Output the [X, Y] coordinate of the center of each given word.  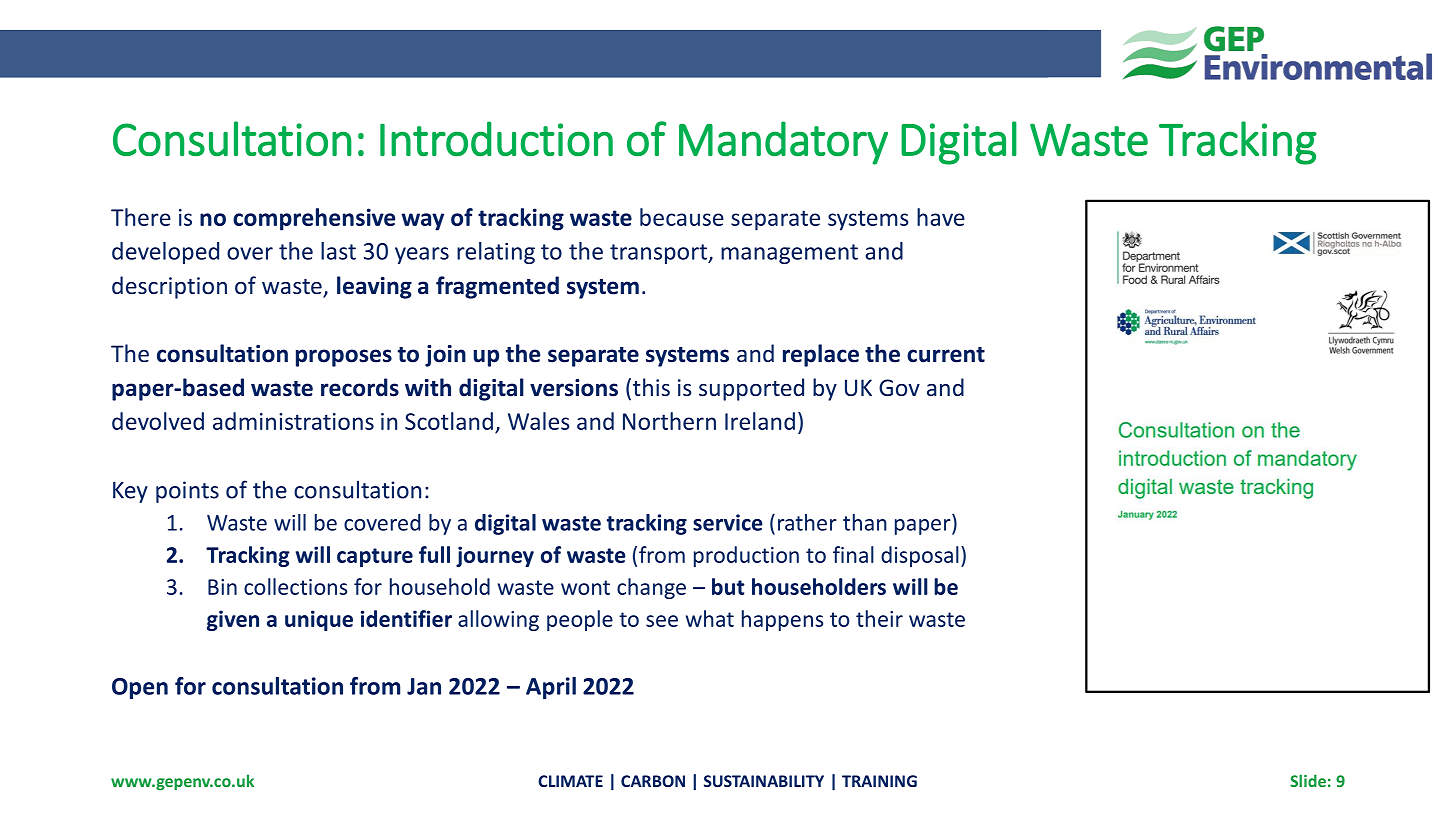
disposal [920, 556]
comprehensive [314, 219]
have [941, 217]
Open [140, 688]
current [946, 355]
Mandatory [783, 143]
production [746, 556]
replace [821, 355]
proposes [344, 358]
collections [295, 586]
